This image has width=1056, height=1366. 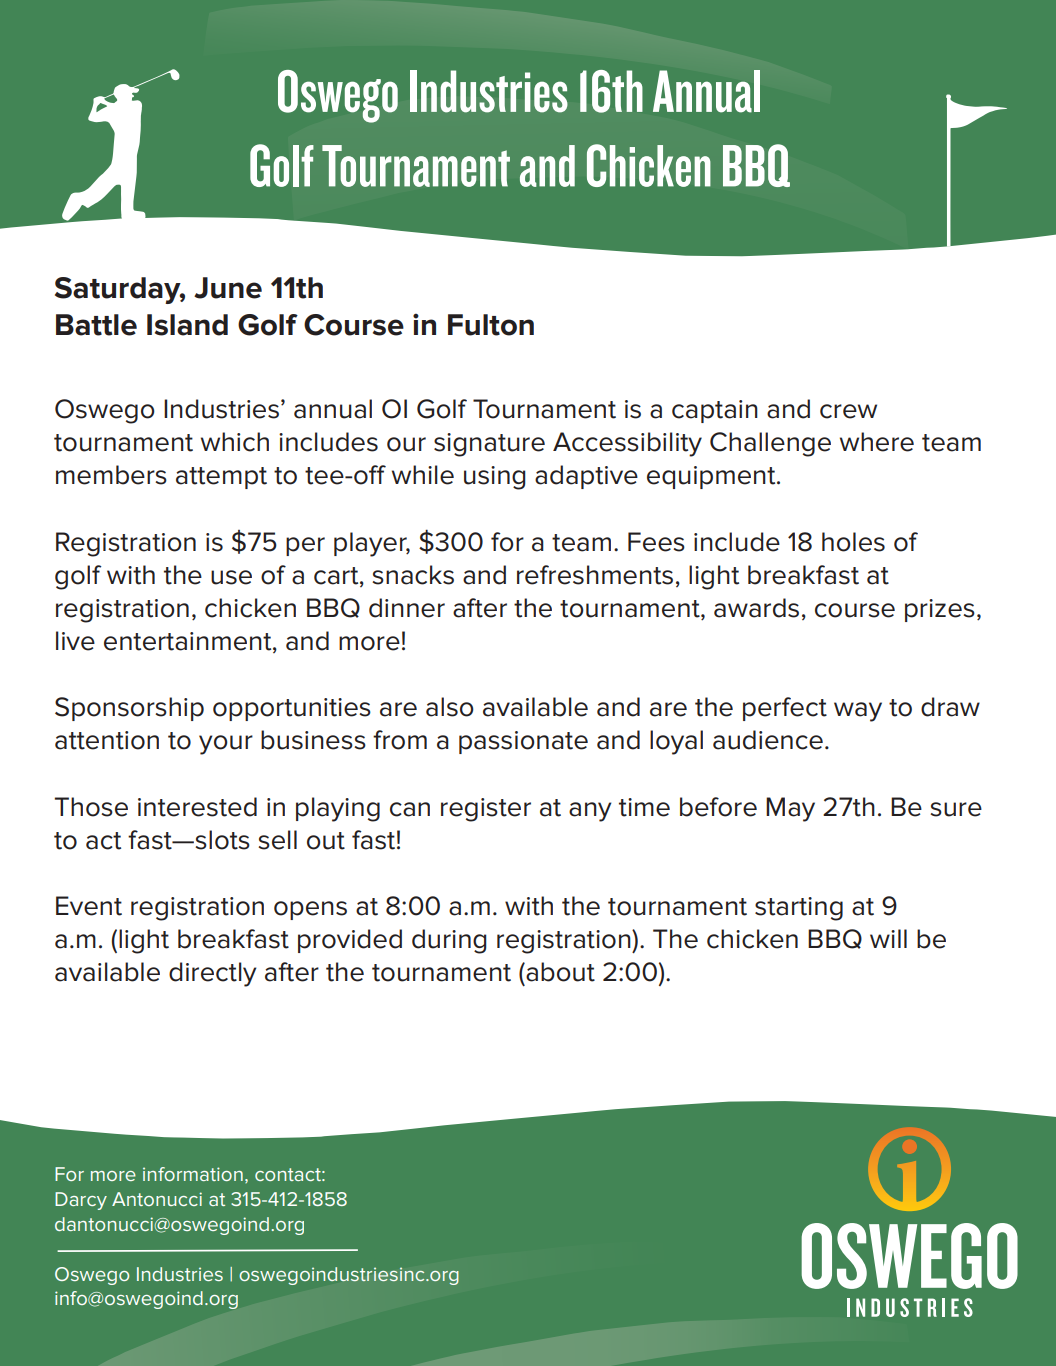 What do you see at coordinates (187, 325) in the image?
I see `Island` at bounding box center [187, 325].
